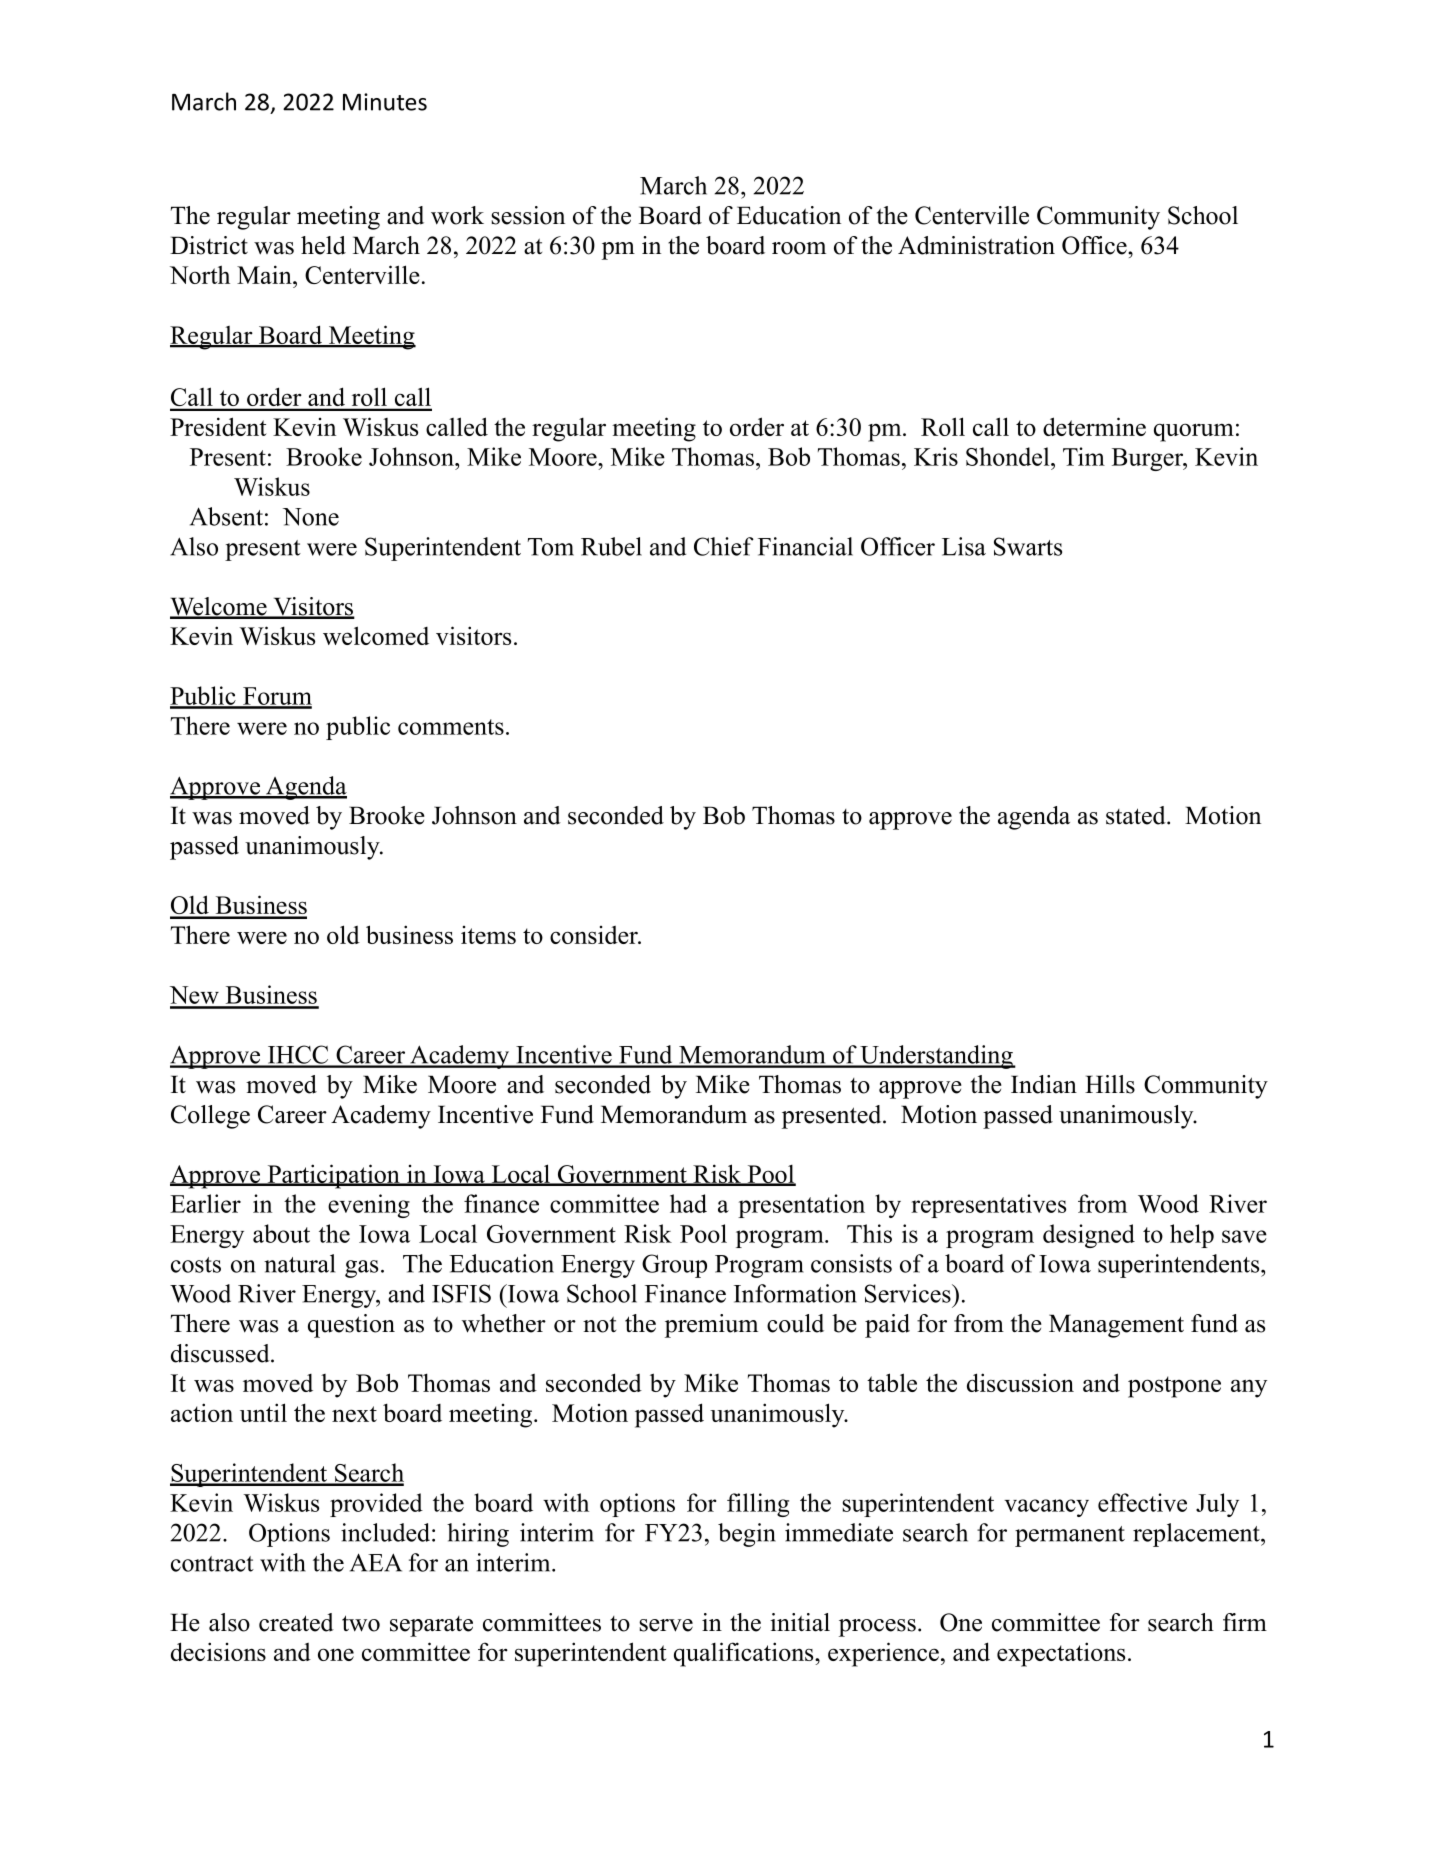 The height and width of the screenshot is (1871, 1445). I want to click on Participation, so click(333, 1176).
